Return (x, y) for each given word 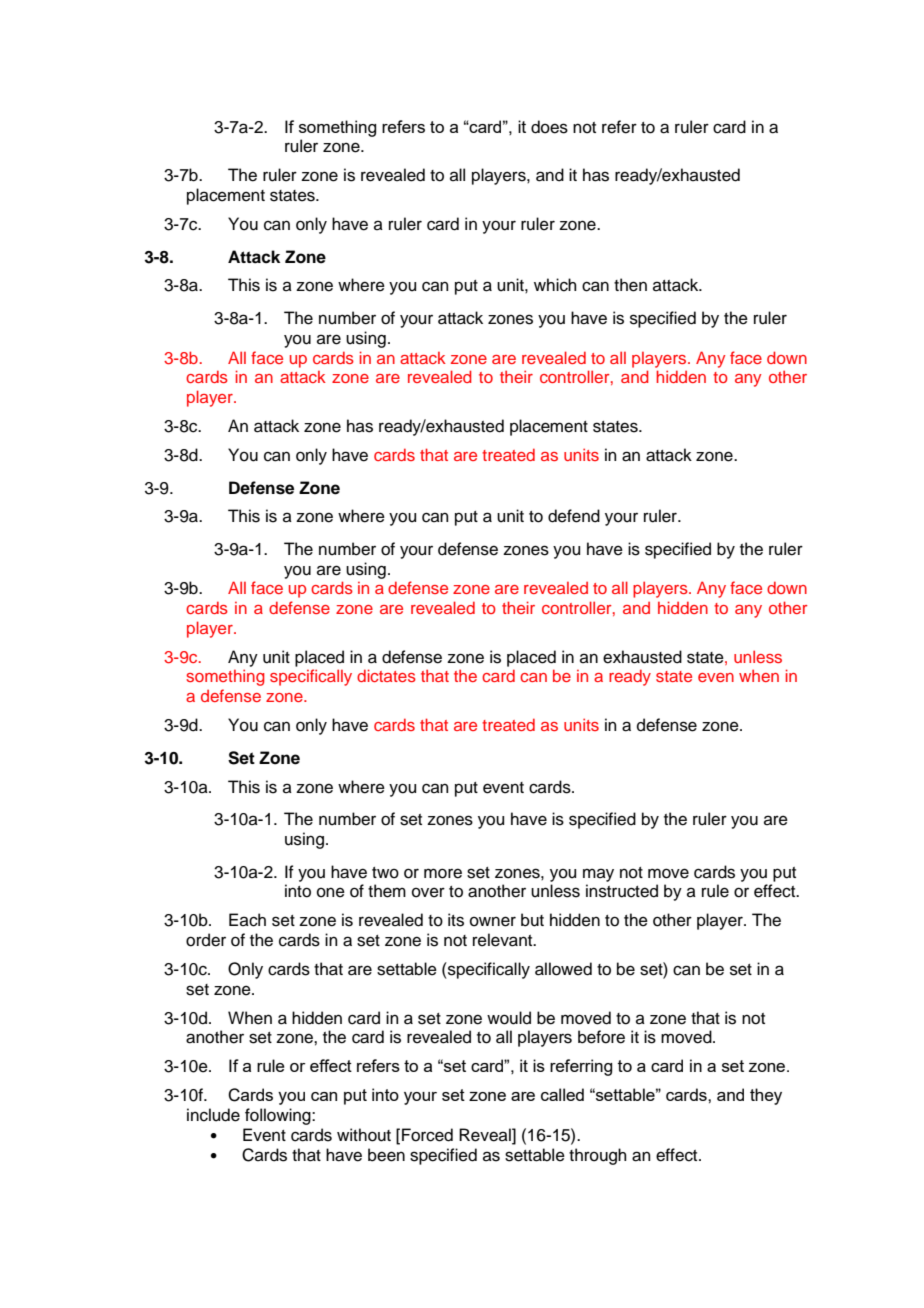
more (443, 873)
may (598, 875)
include (213, 1115)
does (549, 127)
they (766, 1096)
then (630, 285)
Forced (427, 1135)
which (555, 285)
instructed (622, 891)
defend (574, 516)
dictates (386, 675)
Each (247, 920)
